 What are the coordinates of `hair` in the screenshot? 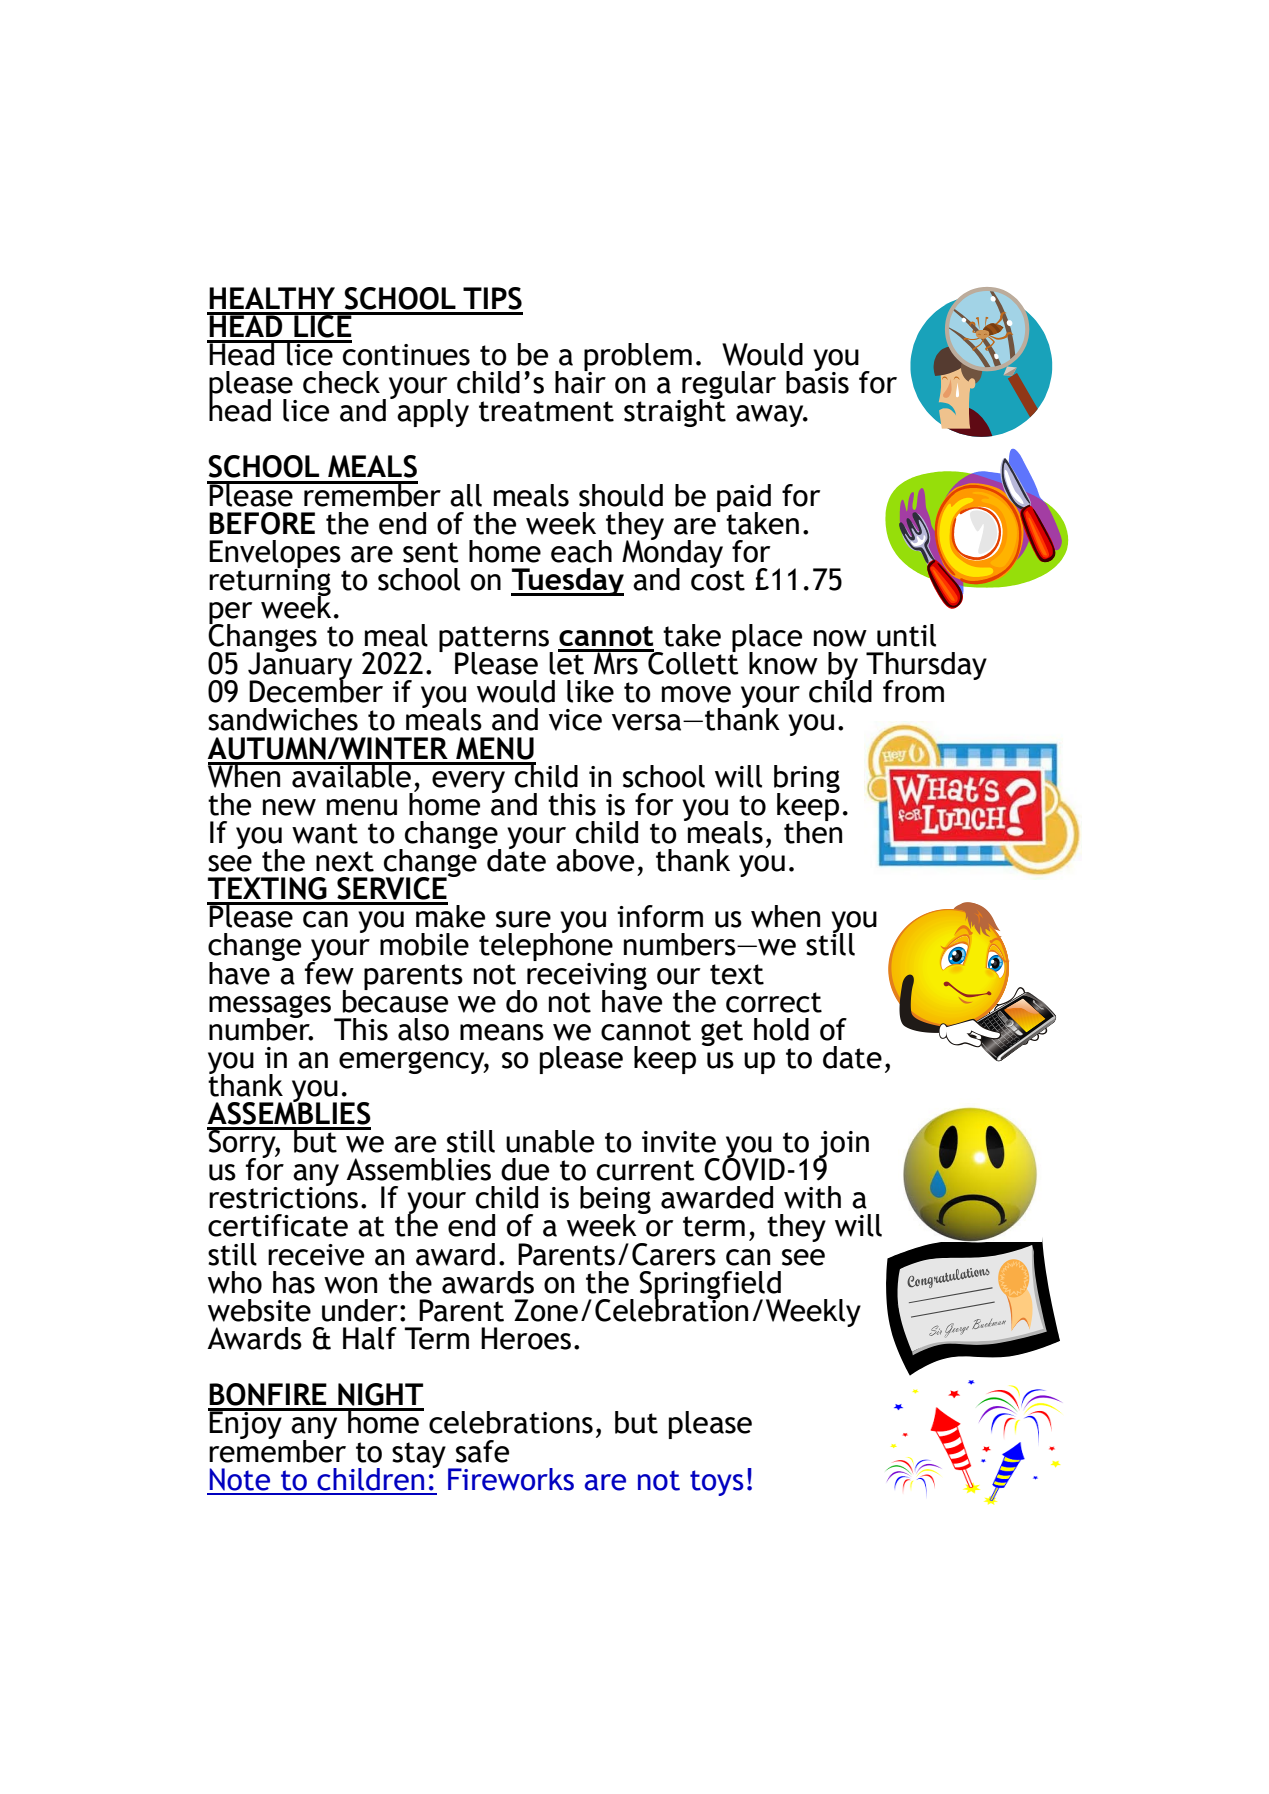 It's located at (580, 381).
